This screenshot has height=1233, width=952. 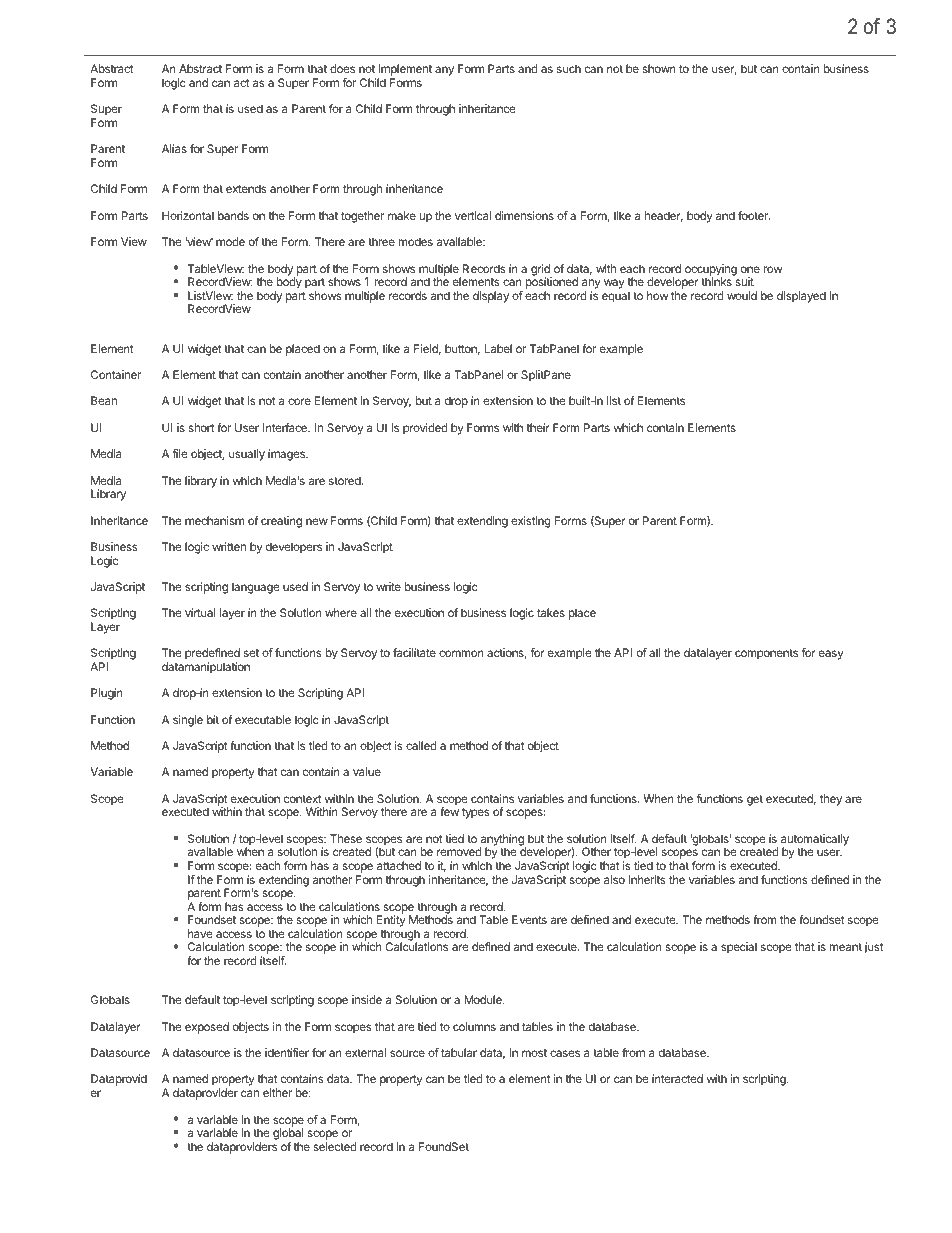 I want to click on shown, so click(x=659, y=68).
